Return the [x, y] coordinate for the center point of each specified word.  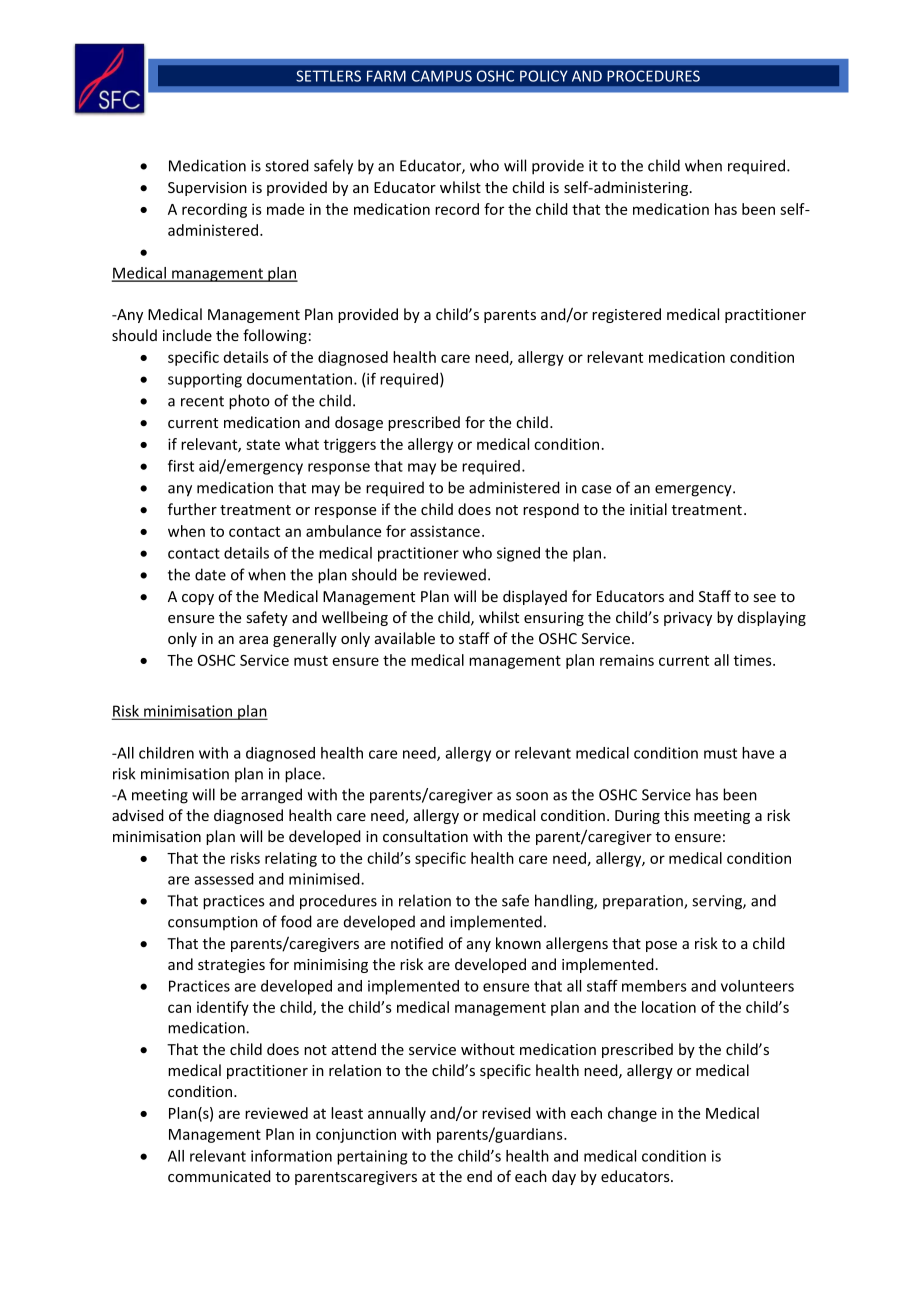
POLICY [544, 76]
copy [198, 599]
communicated [219, 1176]
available [405, 638]
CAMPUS [442, 76]
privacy [688, 619]
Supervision [207, 189]
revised [506, 1113]
